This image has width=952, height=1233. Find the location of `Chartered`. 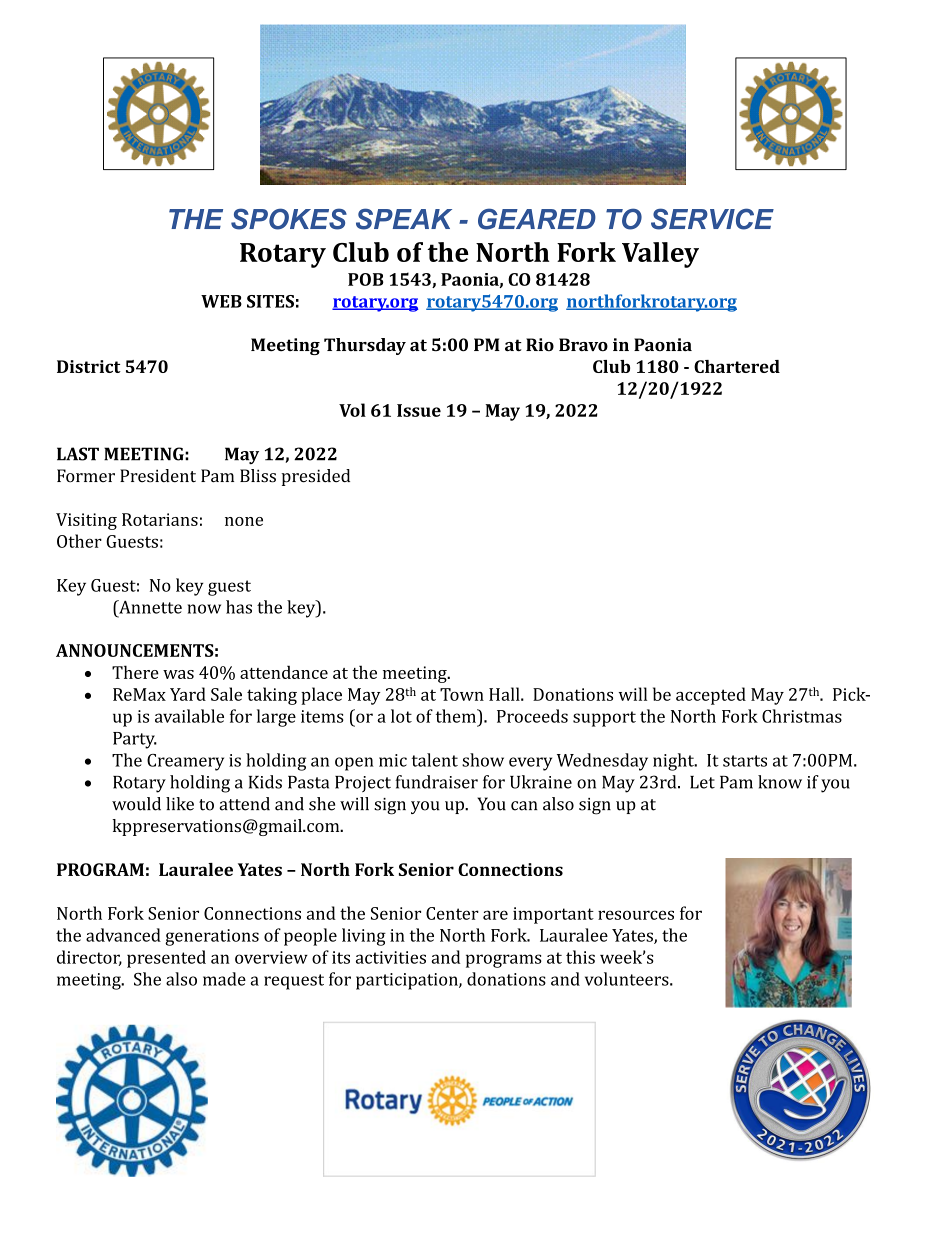

Chartered is located at coordinates (737, 366).
